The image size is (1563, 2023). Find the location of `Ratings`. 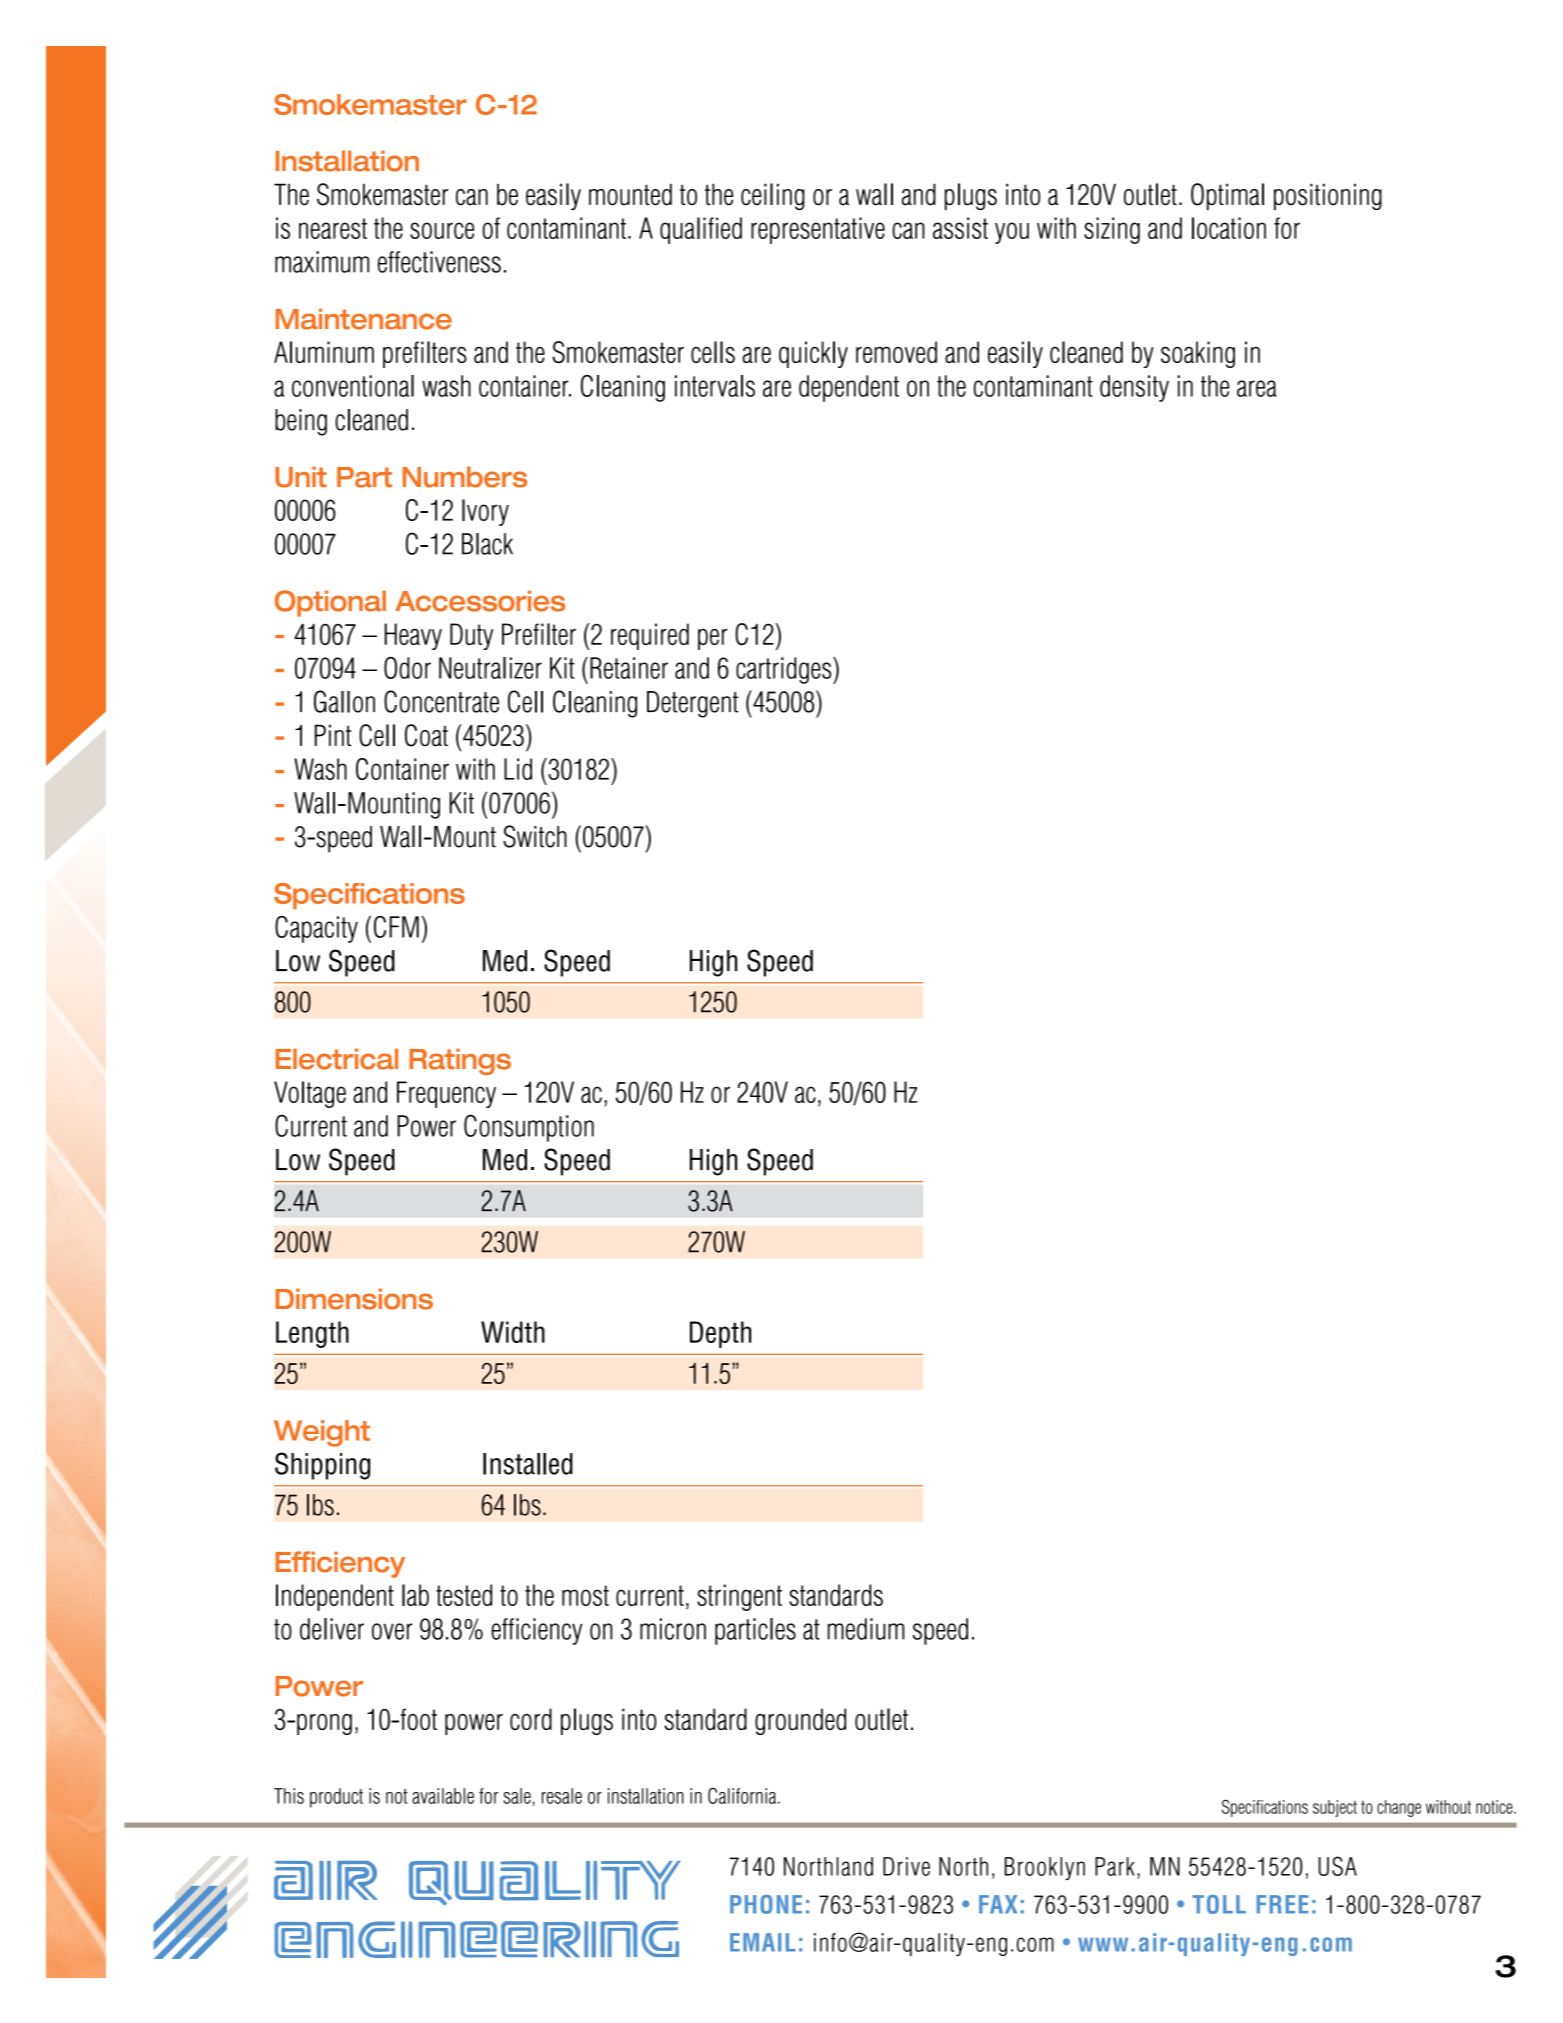

Ratings is located at coordinates (460, 1061).
